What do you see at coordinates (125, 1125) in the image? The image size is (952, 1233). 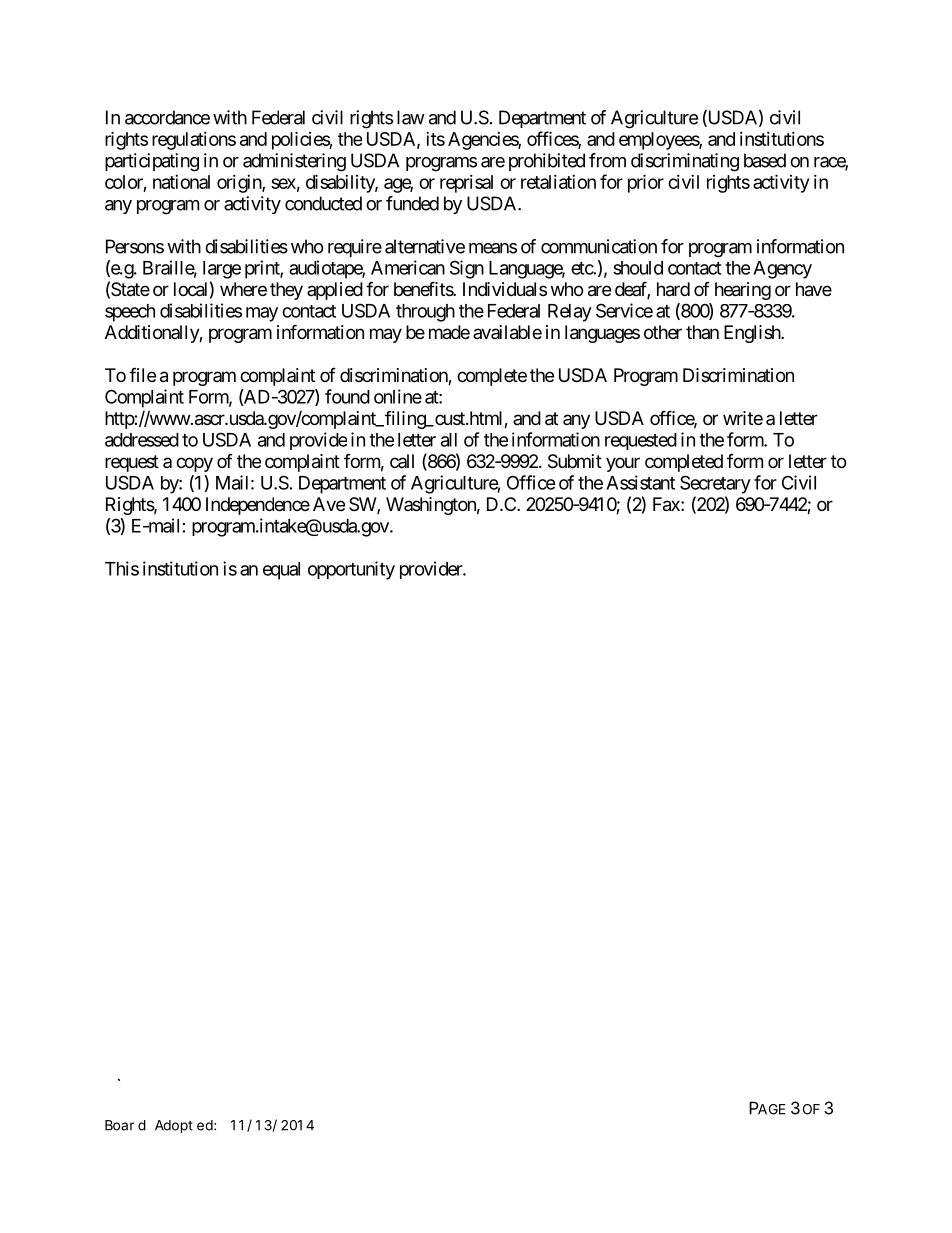 I see `Board` at bounding box center [125, 1125].
